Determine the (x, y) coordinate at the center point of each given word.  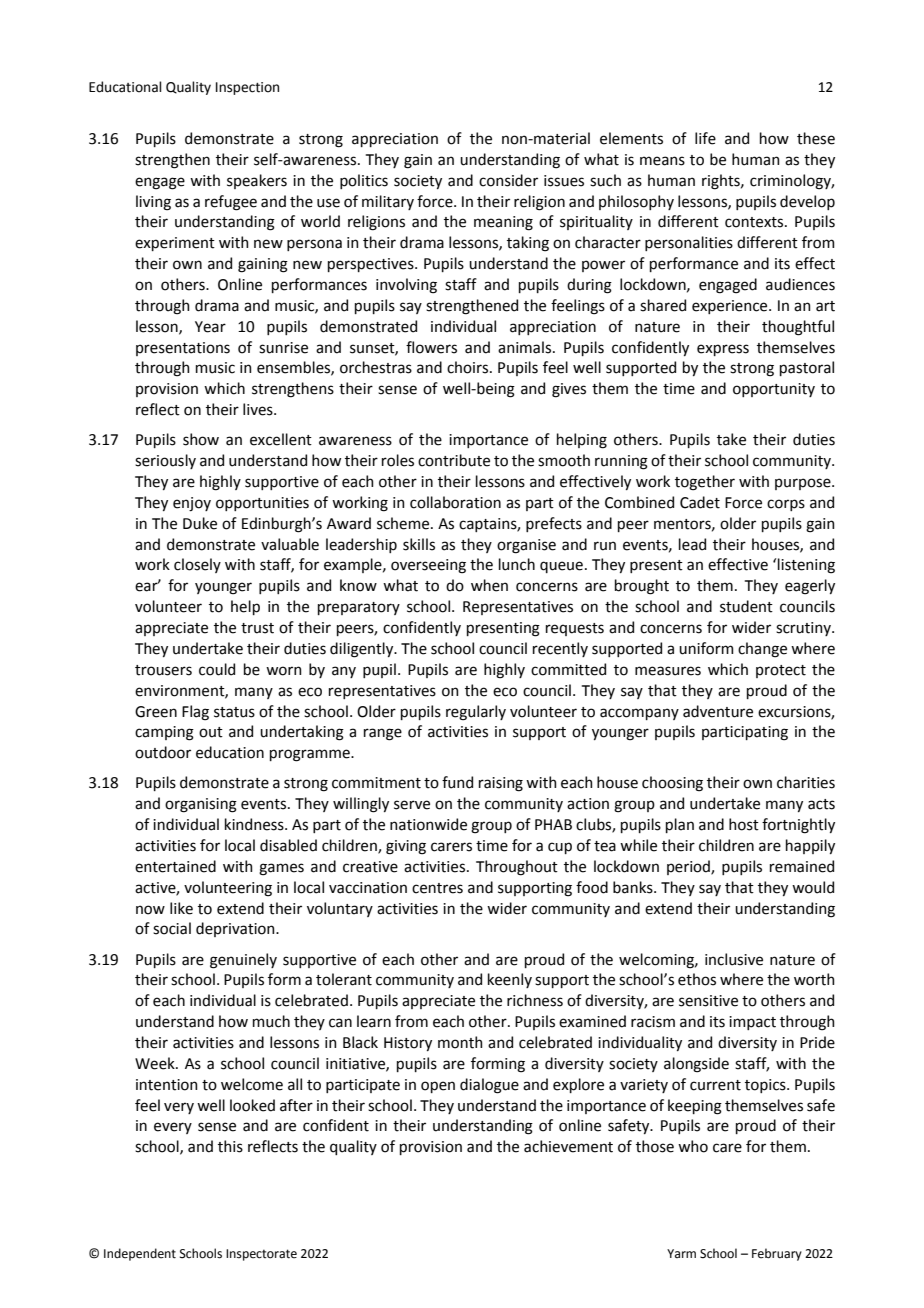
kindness (255, 824)
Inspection (247, 88)
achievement (568, 1146)
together (705, 483)
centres (437, 888)
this (230, 1146)
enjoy (192, 504)
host (744, 824)
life (705, 138)
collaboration (455, 502)
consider (508, 180)
